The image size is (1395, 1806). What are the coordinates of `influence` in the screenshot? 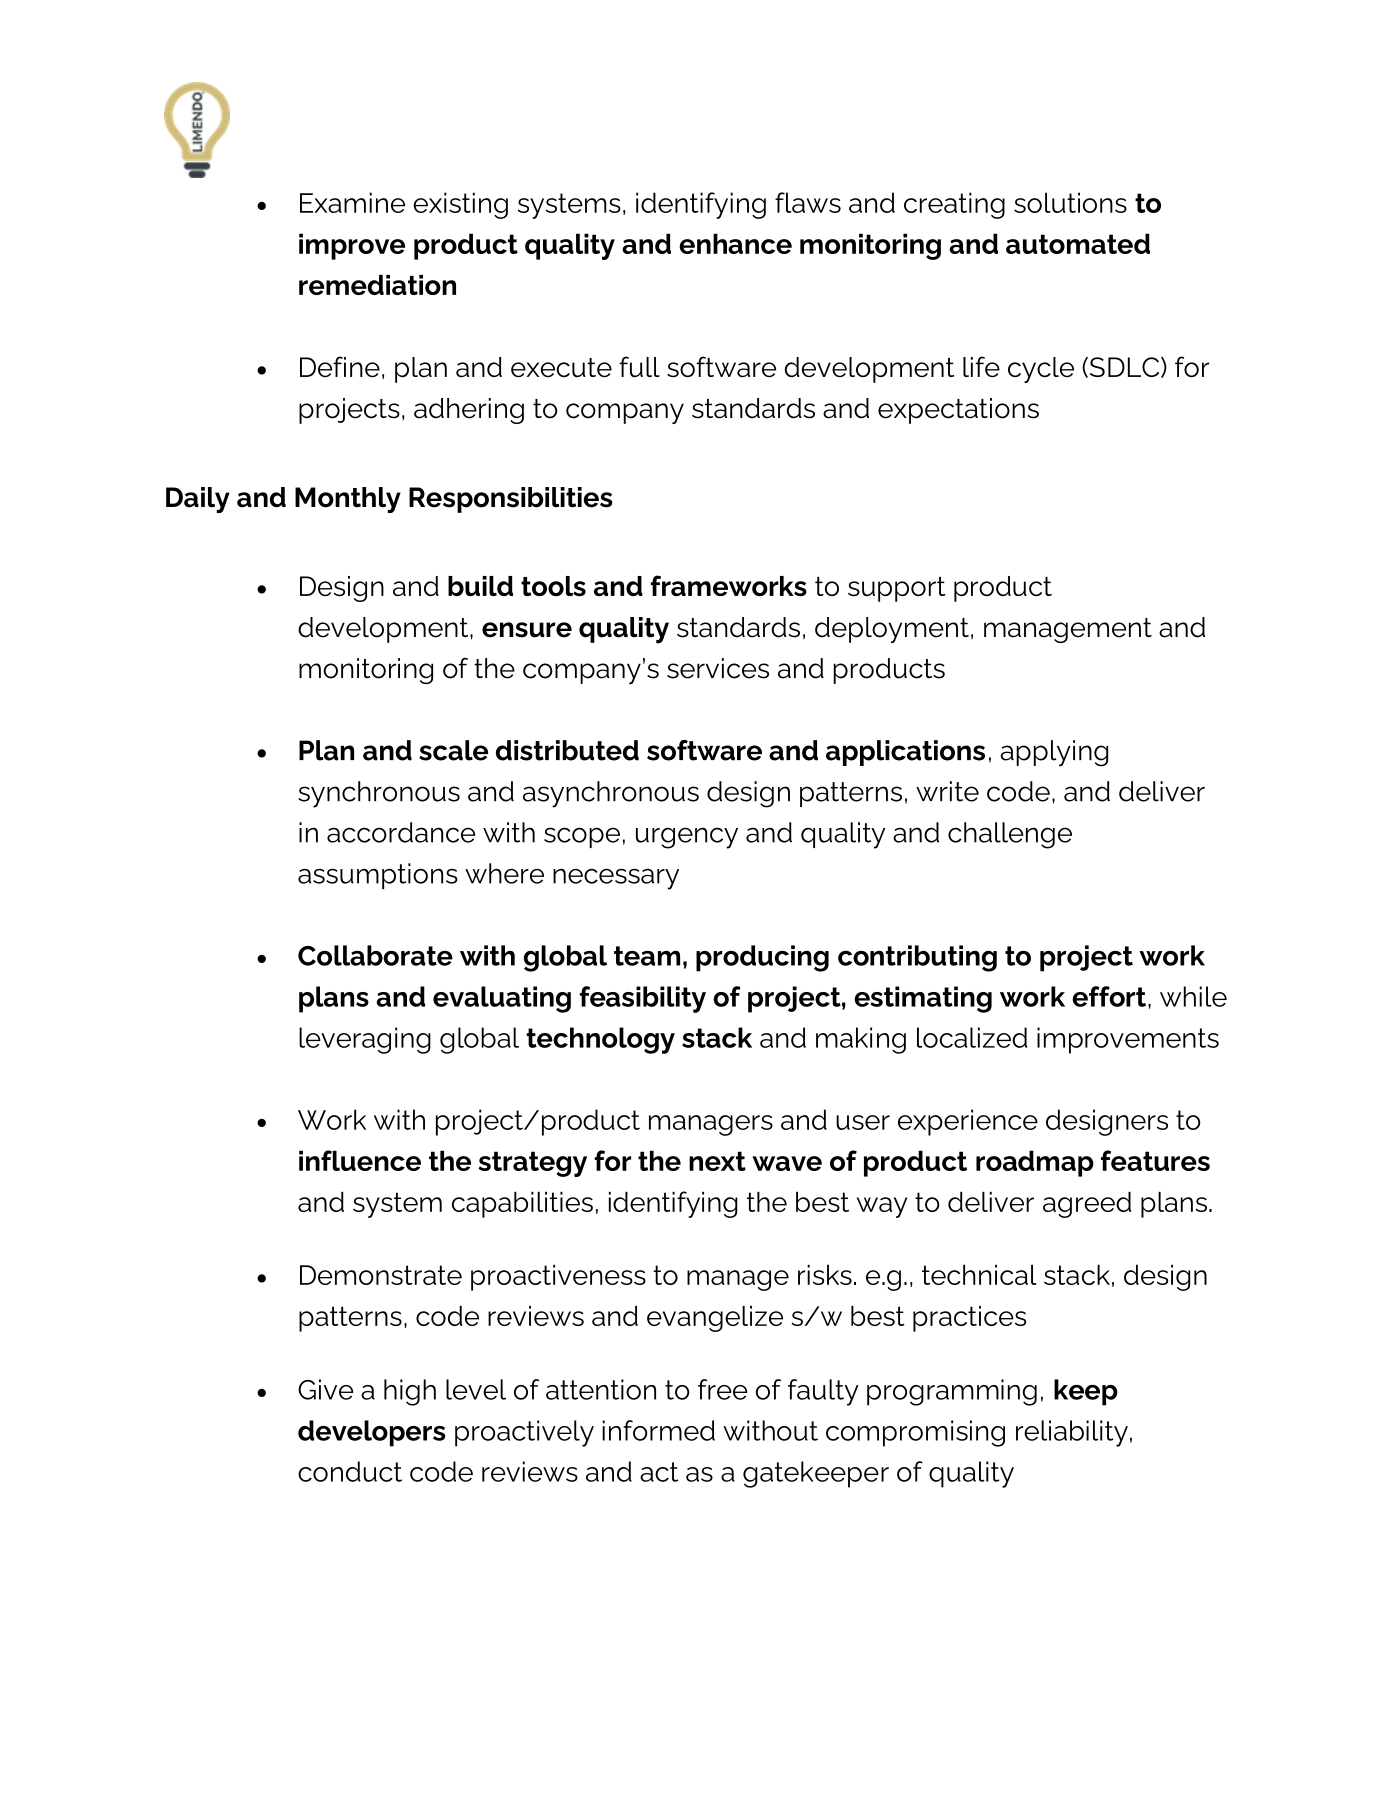 It's located at (360, 1160).
